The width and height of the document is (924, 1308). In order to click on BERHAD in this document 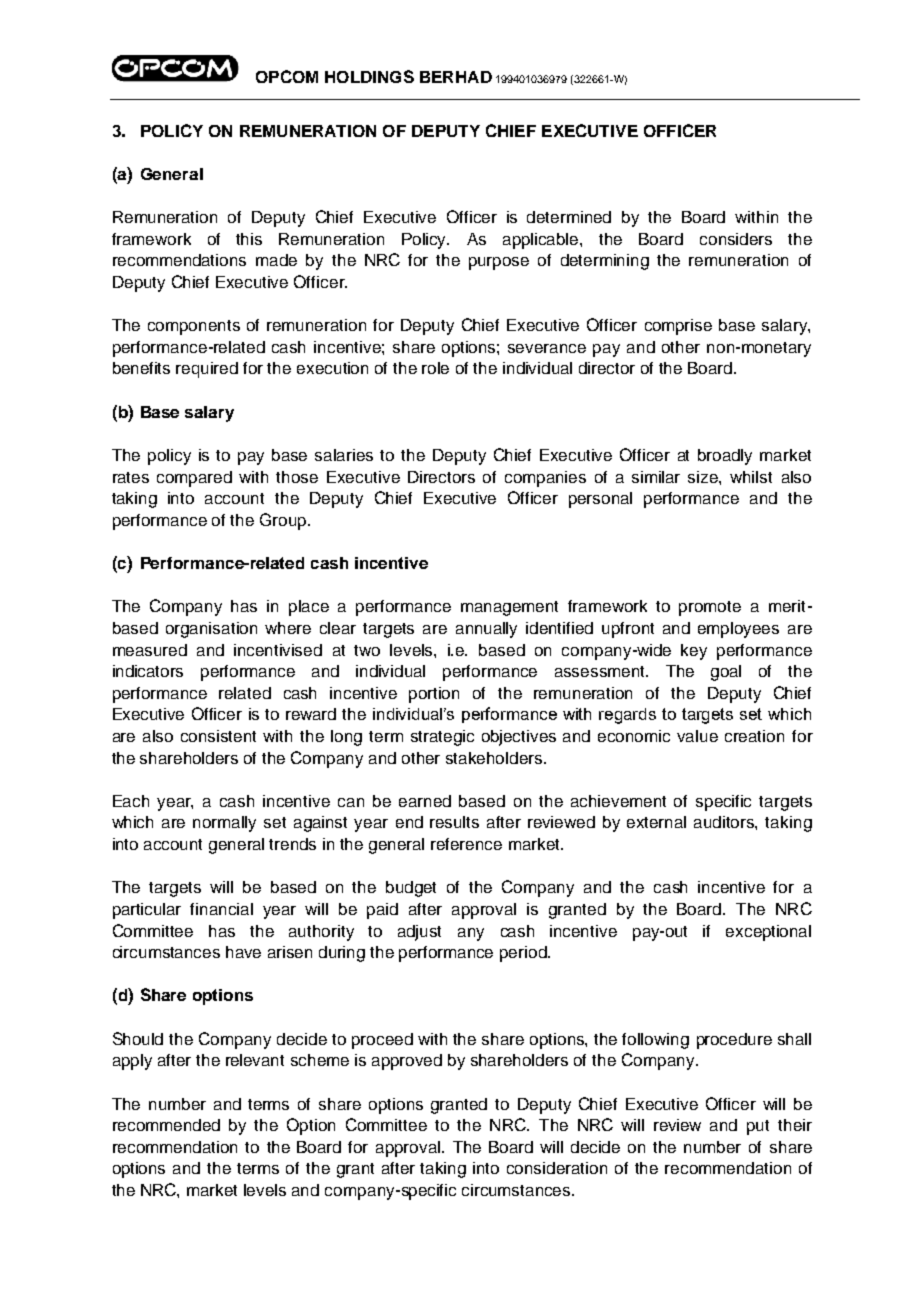, I will do `click(456, 77)`.
